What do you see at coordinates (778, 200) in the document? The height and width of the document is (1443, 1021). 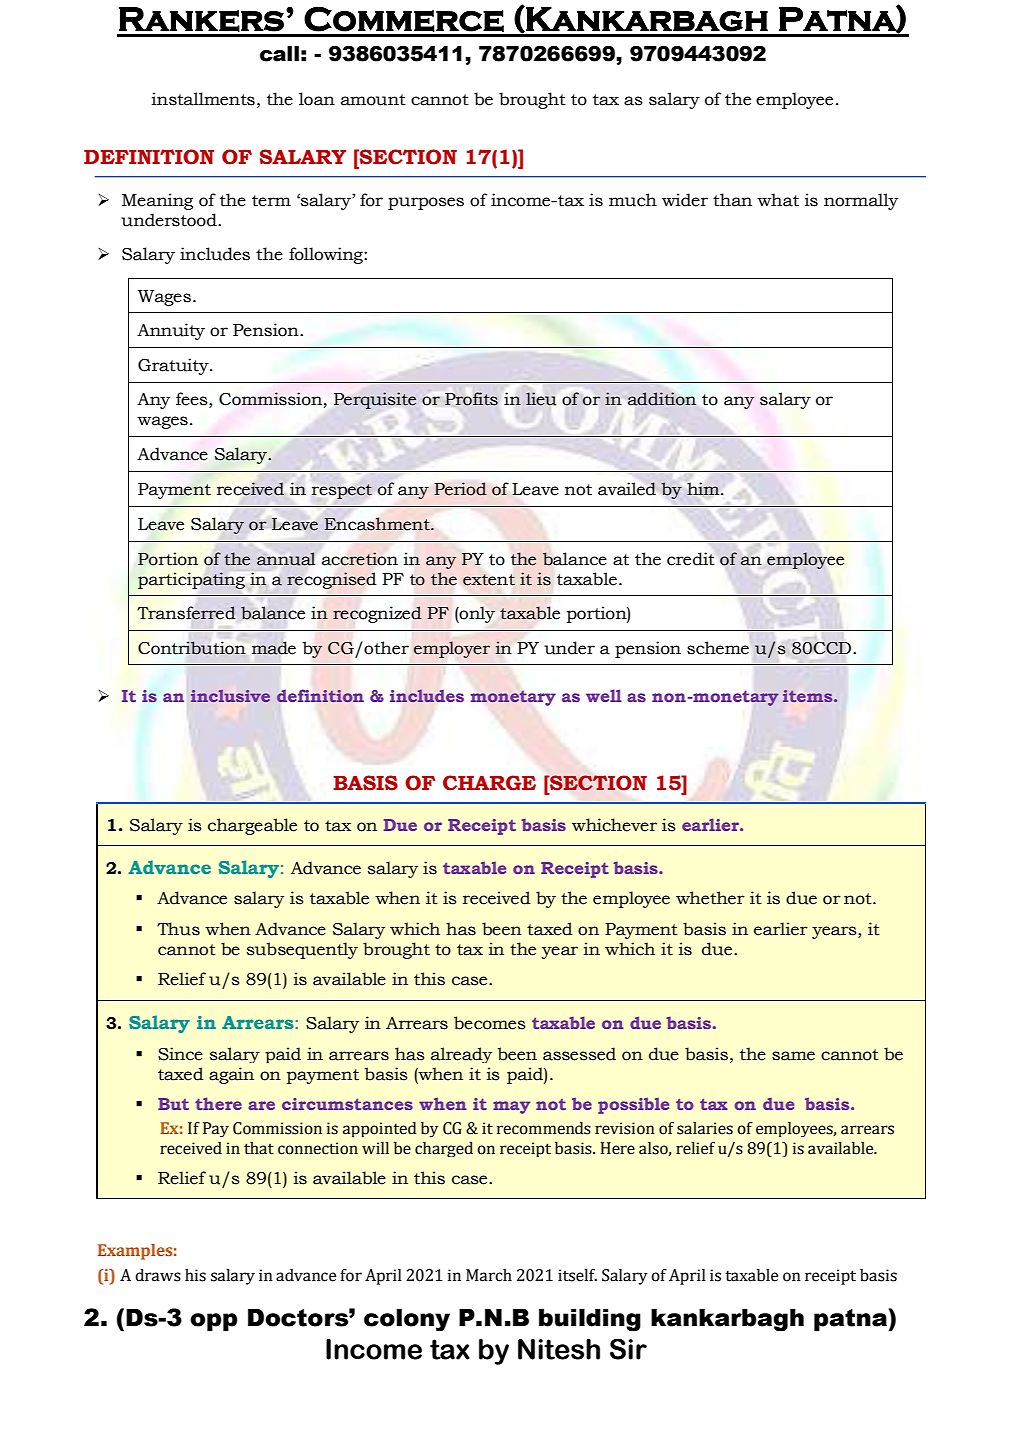 I see `what` at bounding box center [778, 200].
